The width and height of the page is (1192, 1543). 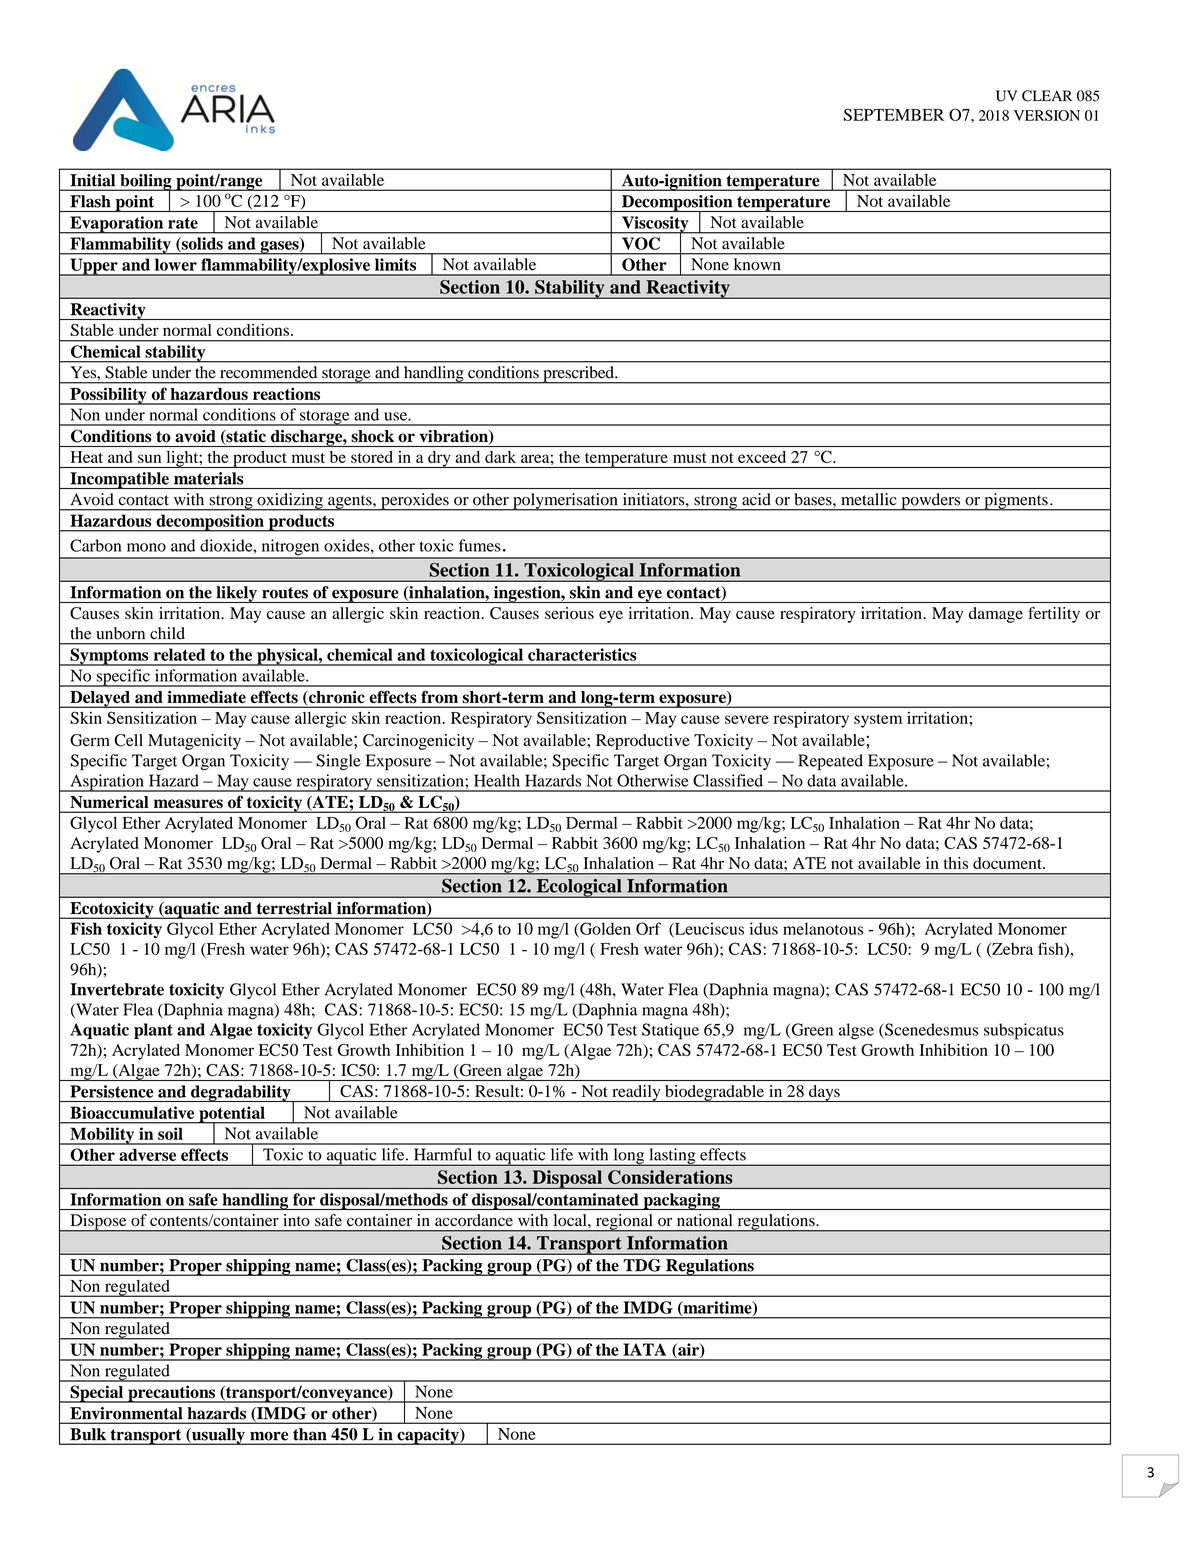 What do you see at coordinates (648, 928) in the page?
I see `Orf` at bounding box center [648, 928].
